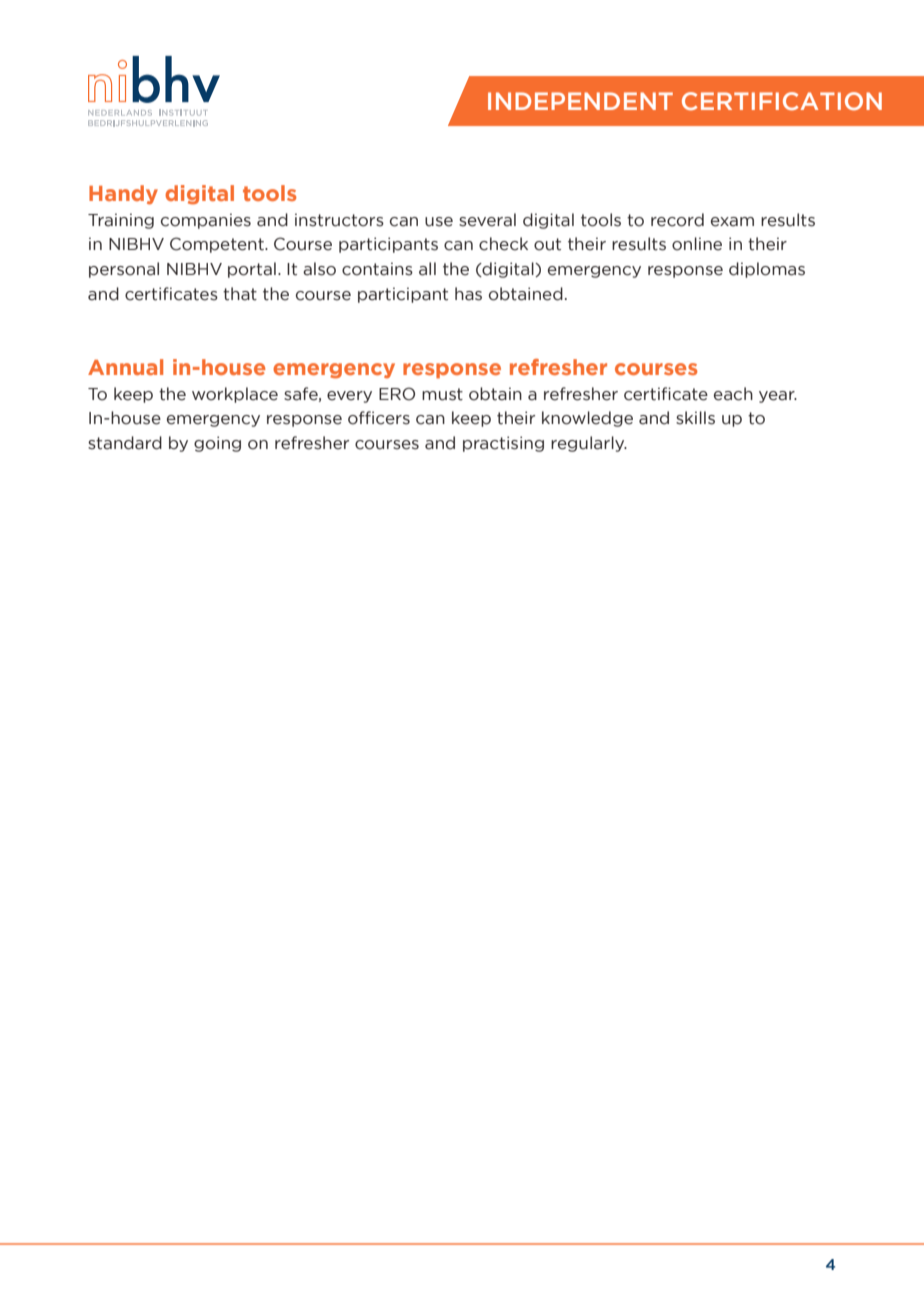  What do you see at coordinates (733, 394) in the page?
I see `each` at bounding box center [733, 394].
